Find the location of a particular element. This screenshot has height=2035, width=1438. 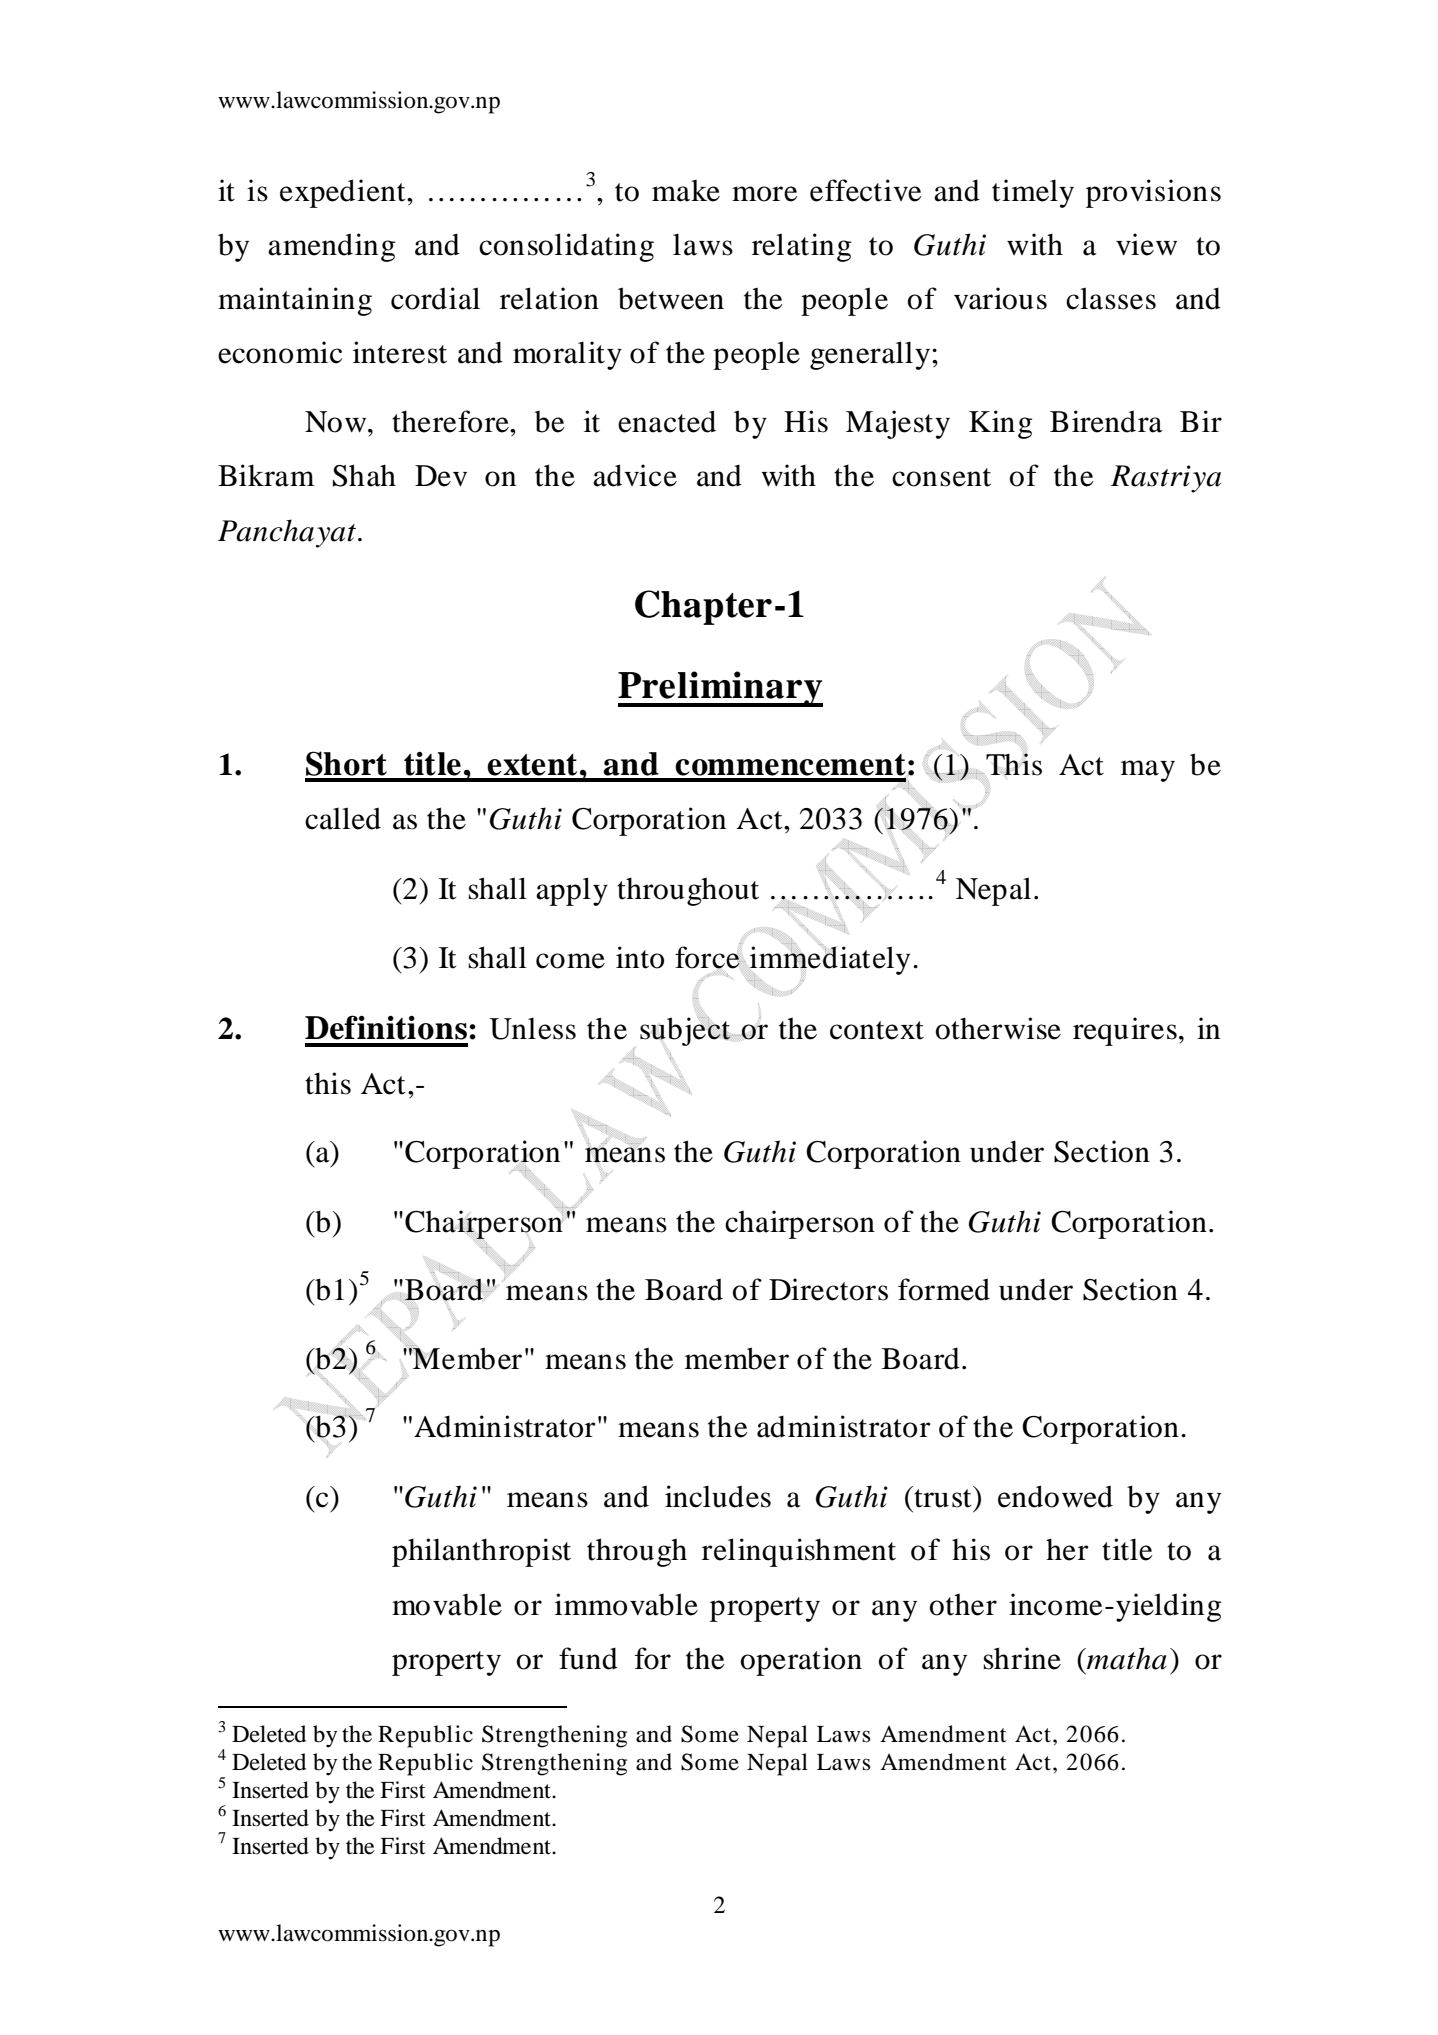

make is located at coordinates (686, 191).
